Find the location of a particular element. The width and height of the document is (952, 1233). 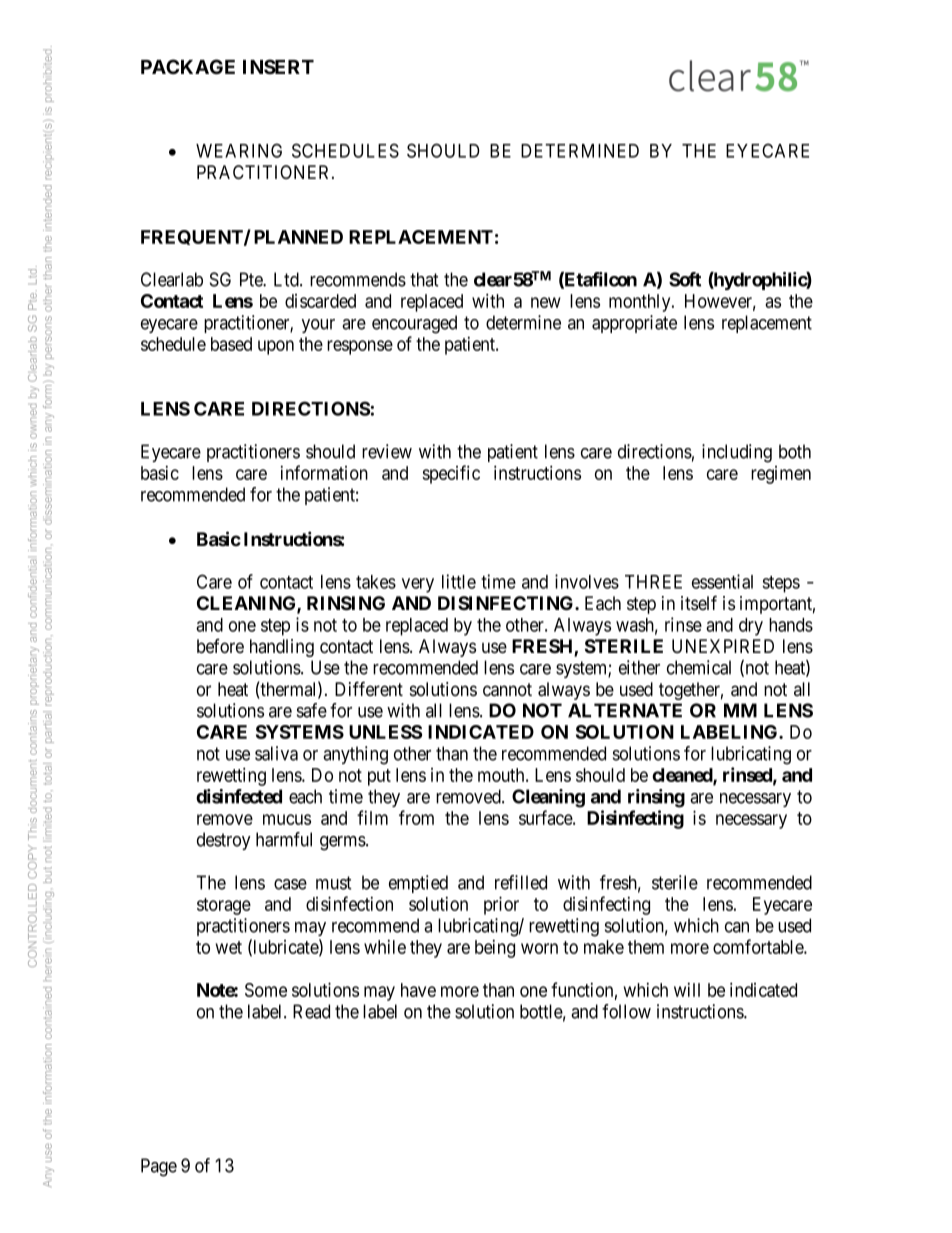

itself is located at coordinates (699, 603).
